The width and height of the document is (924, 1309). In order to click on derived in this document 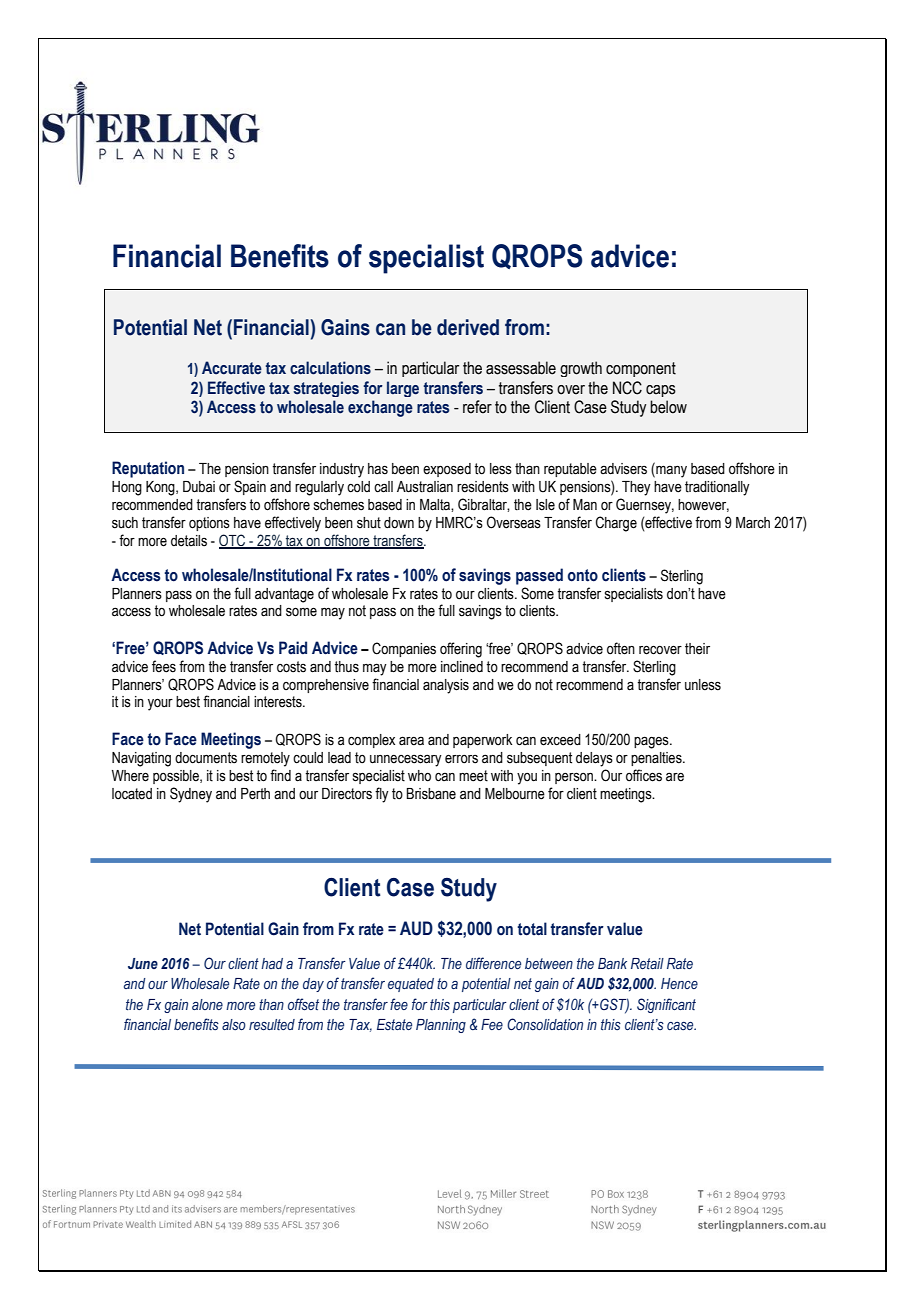, I will do `click(468, 327)`.
